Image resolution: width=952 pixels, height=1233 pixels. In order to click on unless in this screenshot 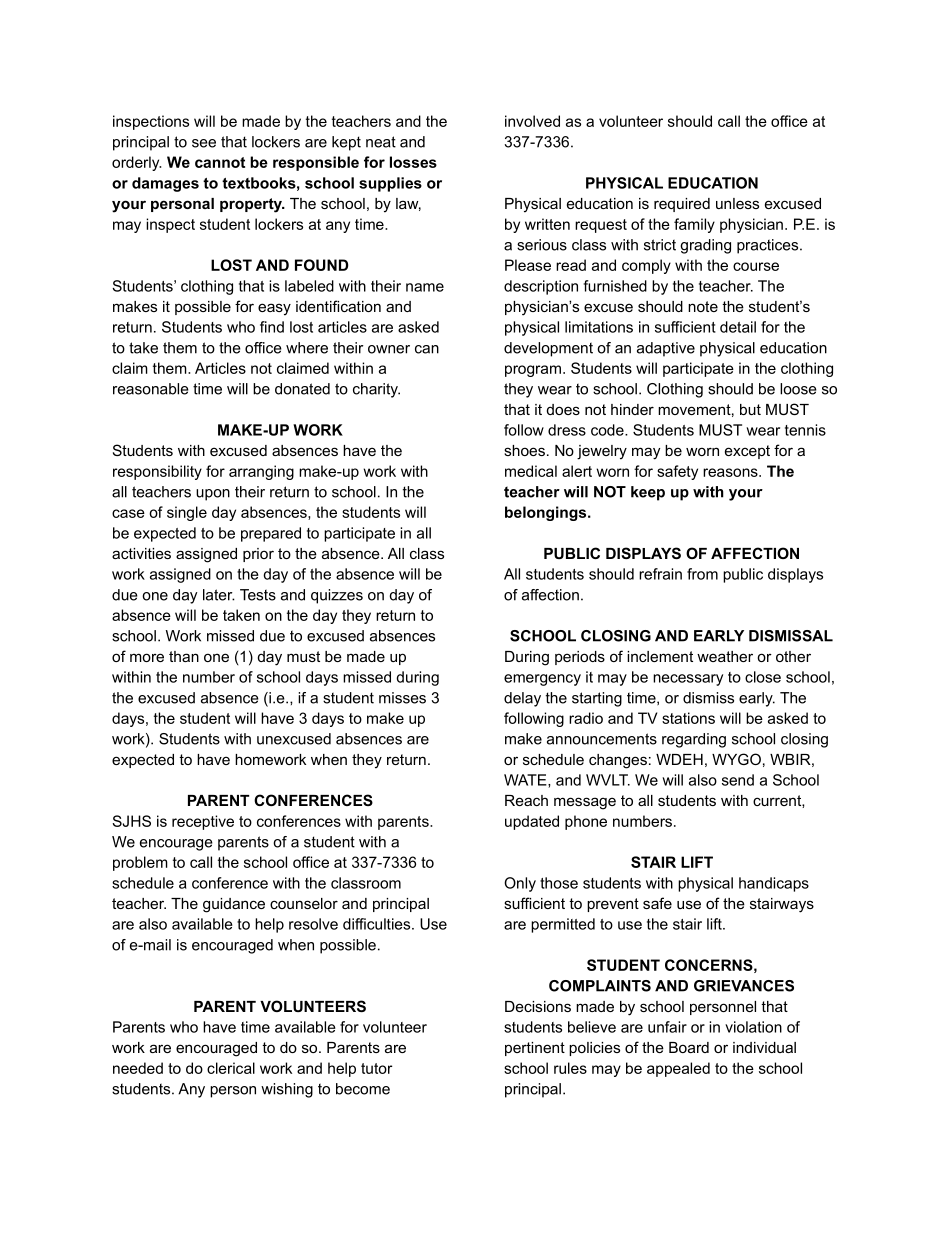, I will do `click(737, 203)`.
